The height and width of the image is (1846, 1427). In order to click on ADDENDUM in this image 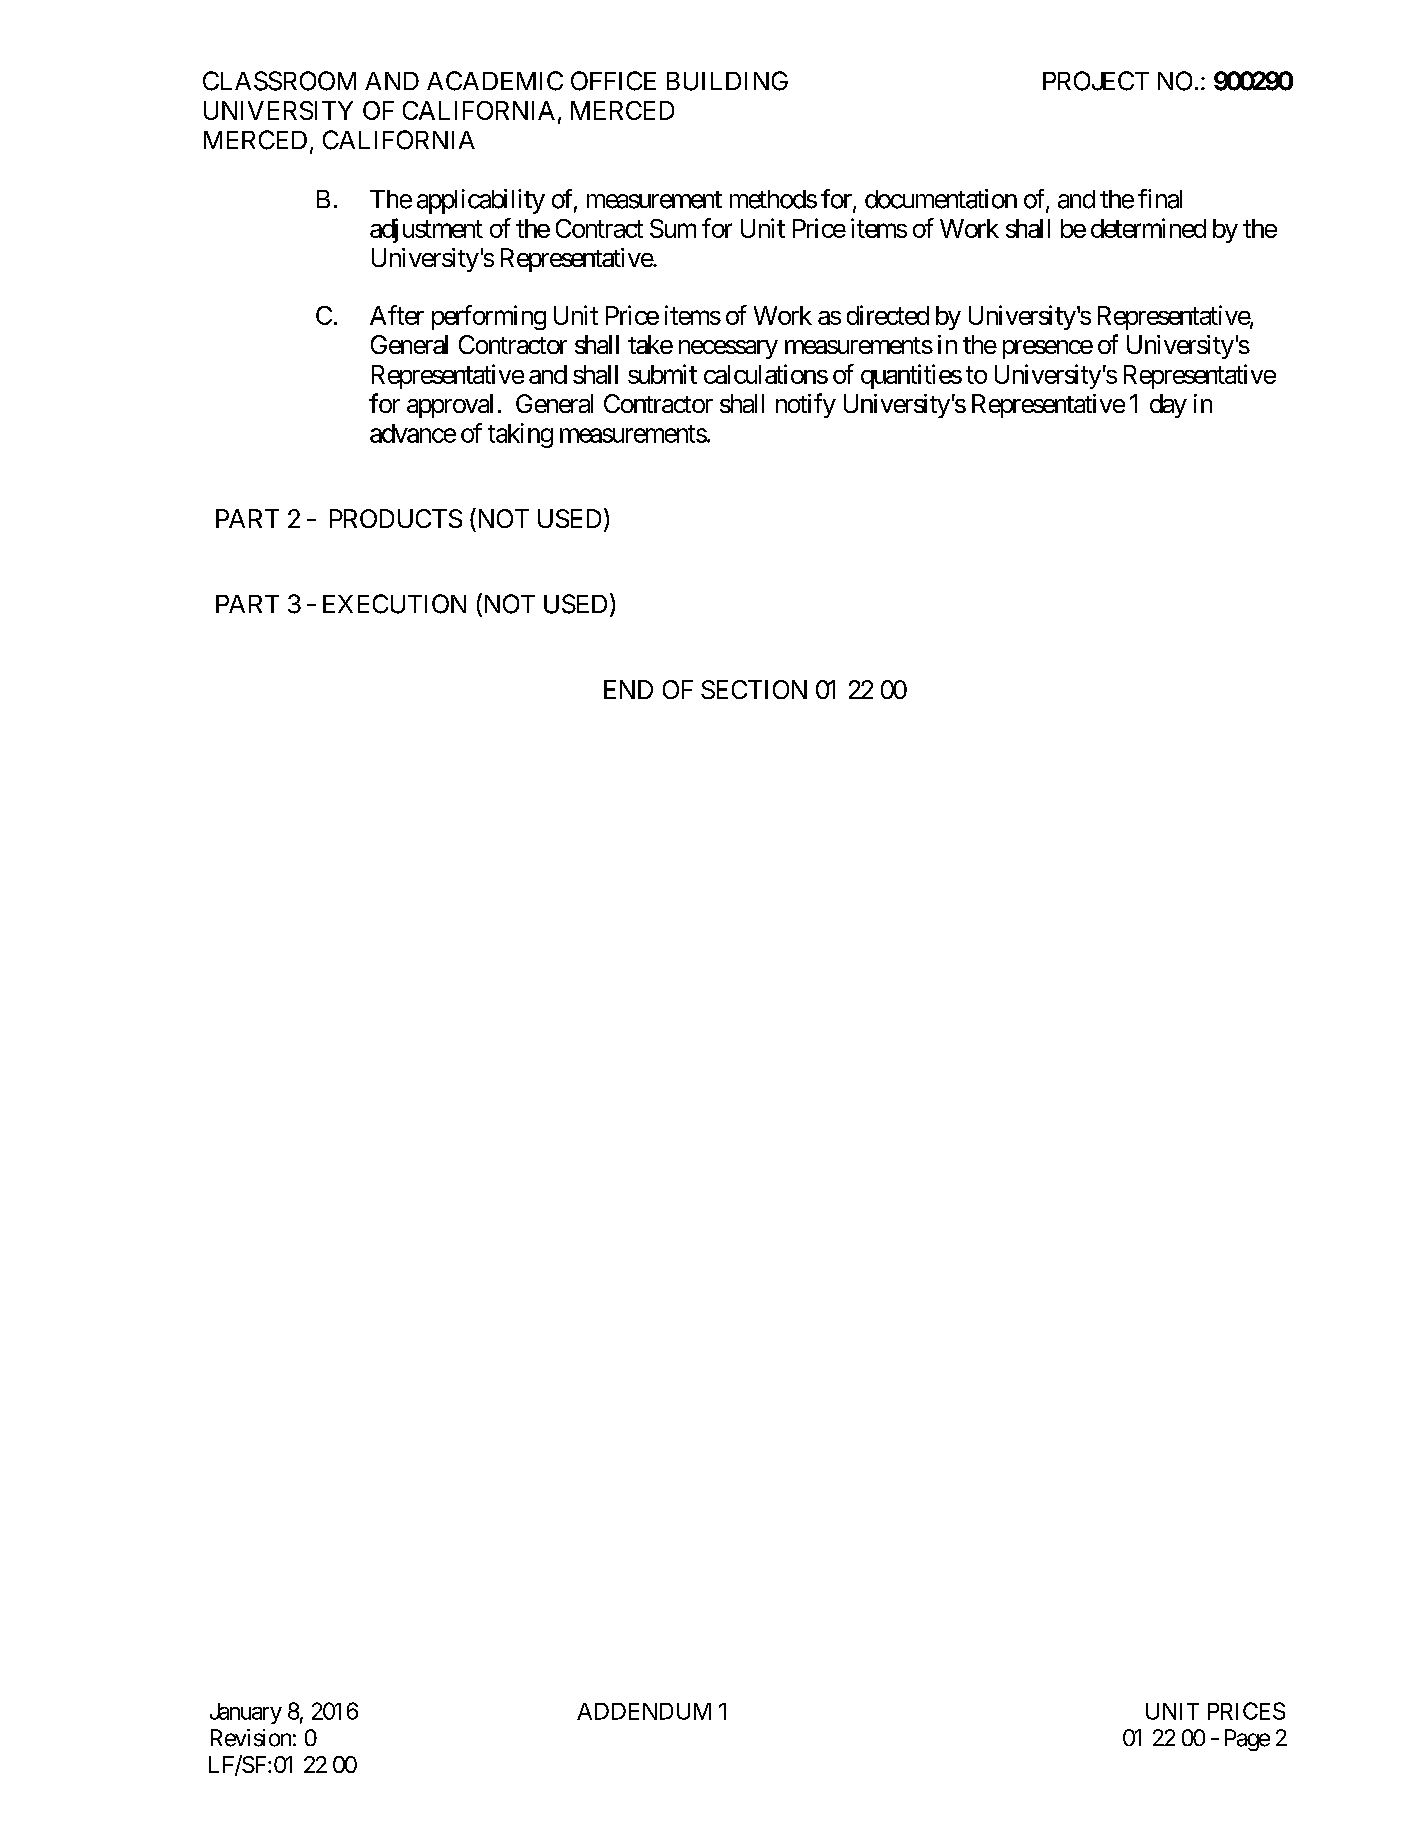, I will do `click(644, 1711)`.
